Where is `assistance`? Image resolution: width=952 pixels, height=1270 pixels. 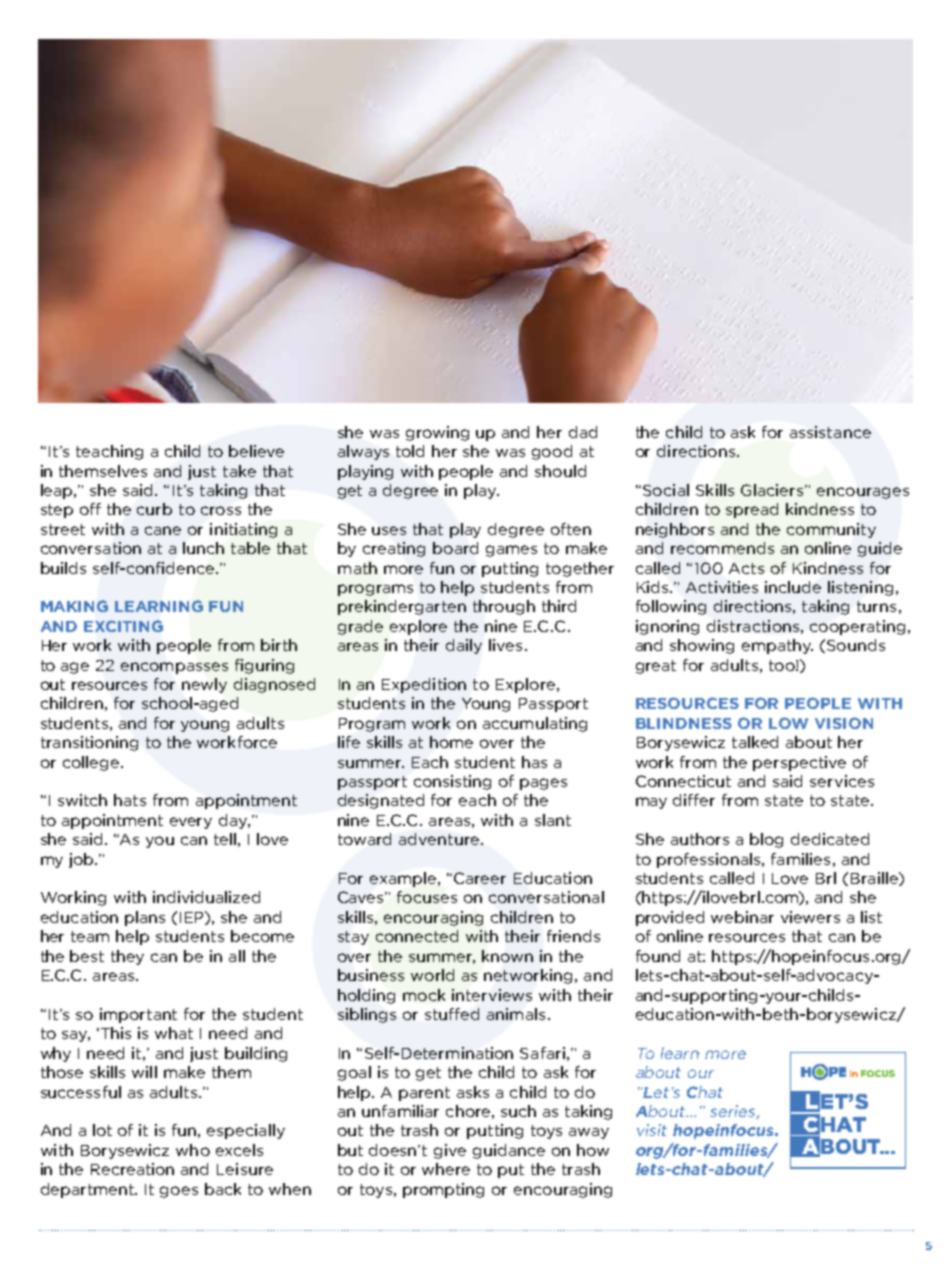
assistance is located at coordinates (830, 432).
